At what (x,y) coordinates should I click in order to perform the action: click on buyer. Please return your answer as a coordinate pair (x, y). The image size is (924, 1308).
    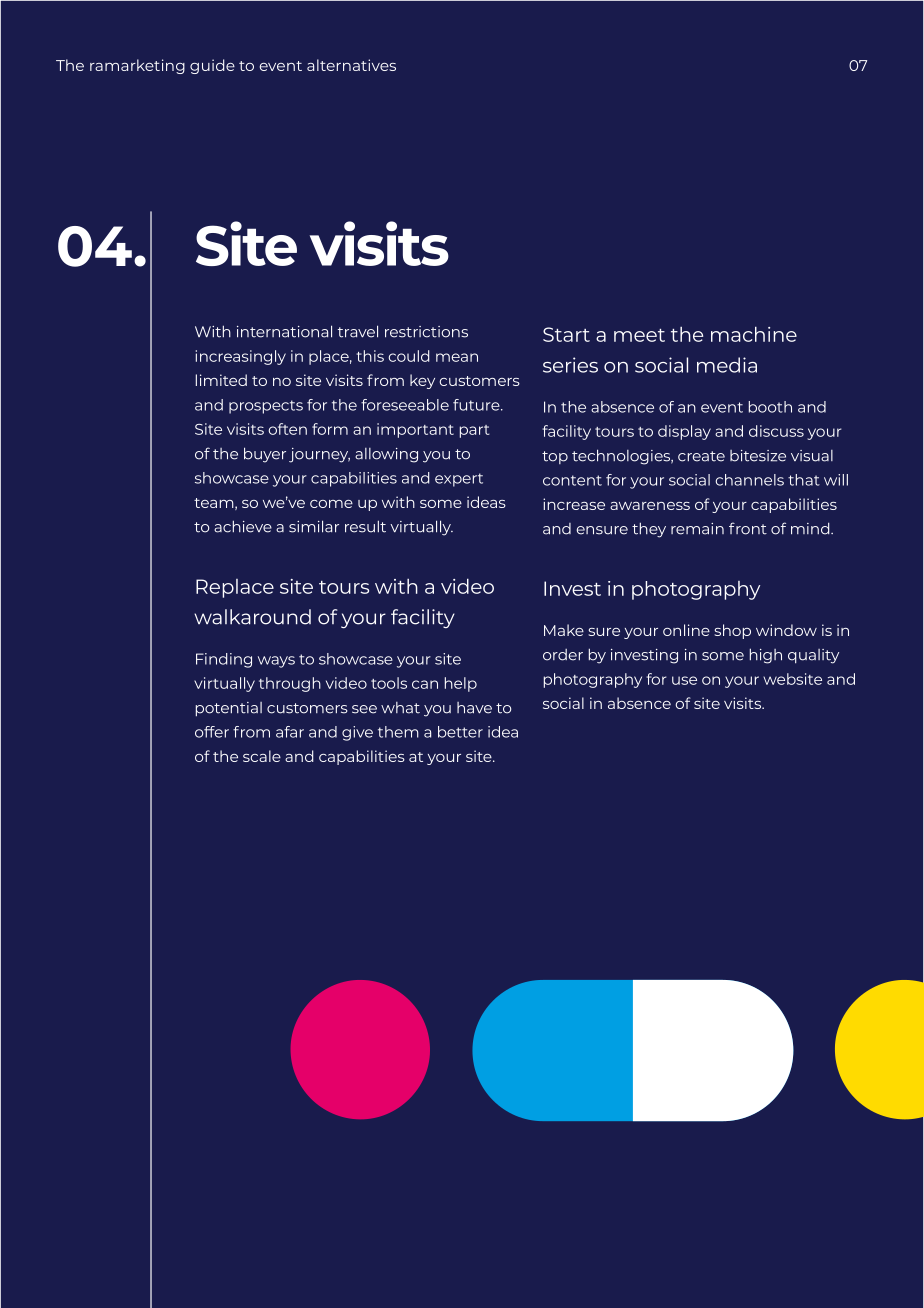
    Looking at the image, I should click on (265, 455).
